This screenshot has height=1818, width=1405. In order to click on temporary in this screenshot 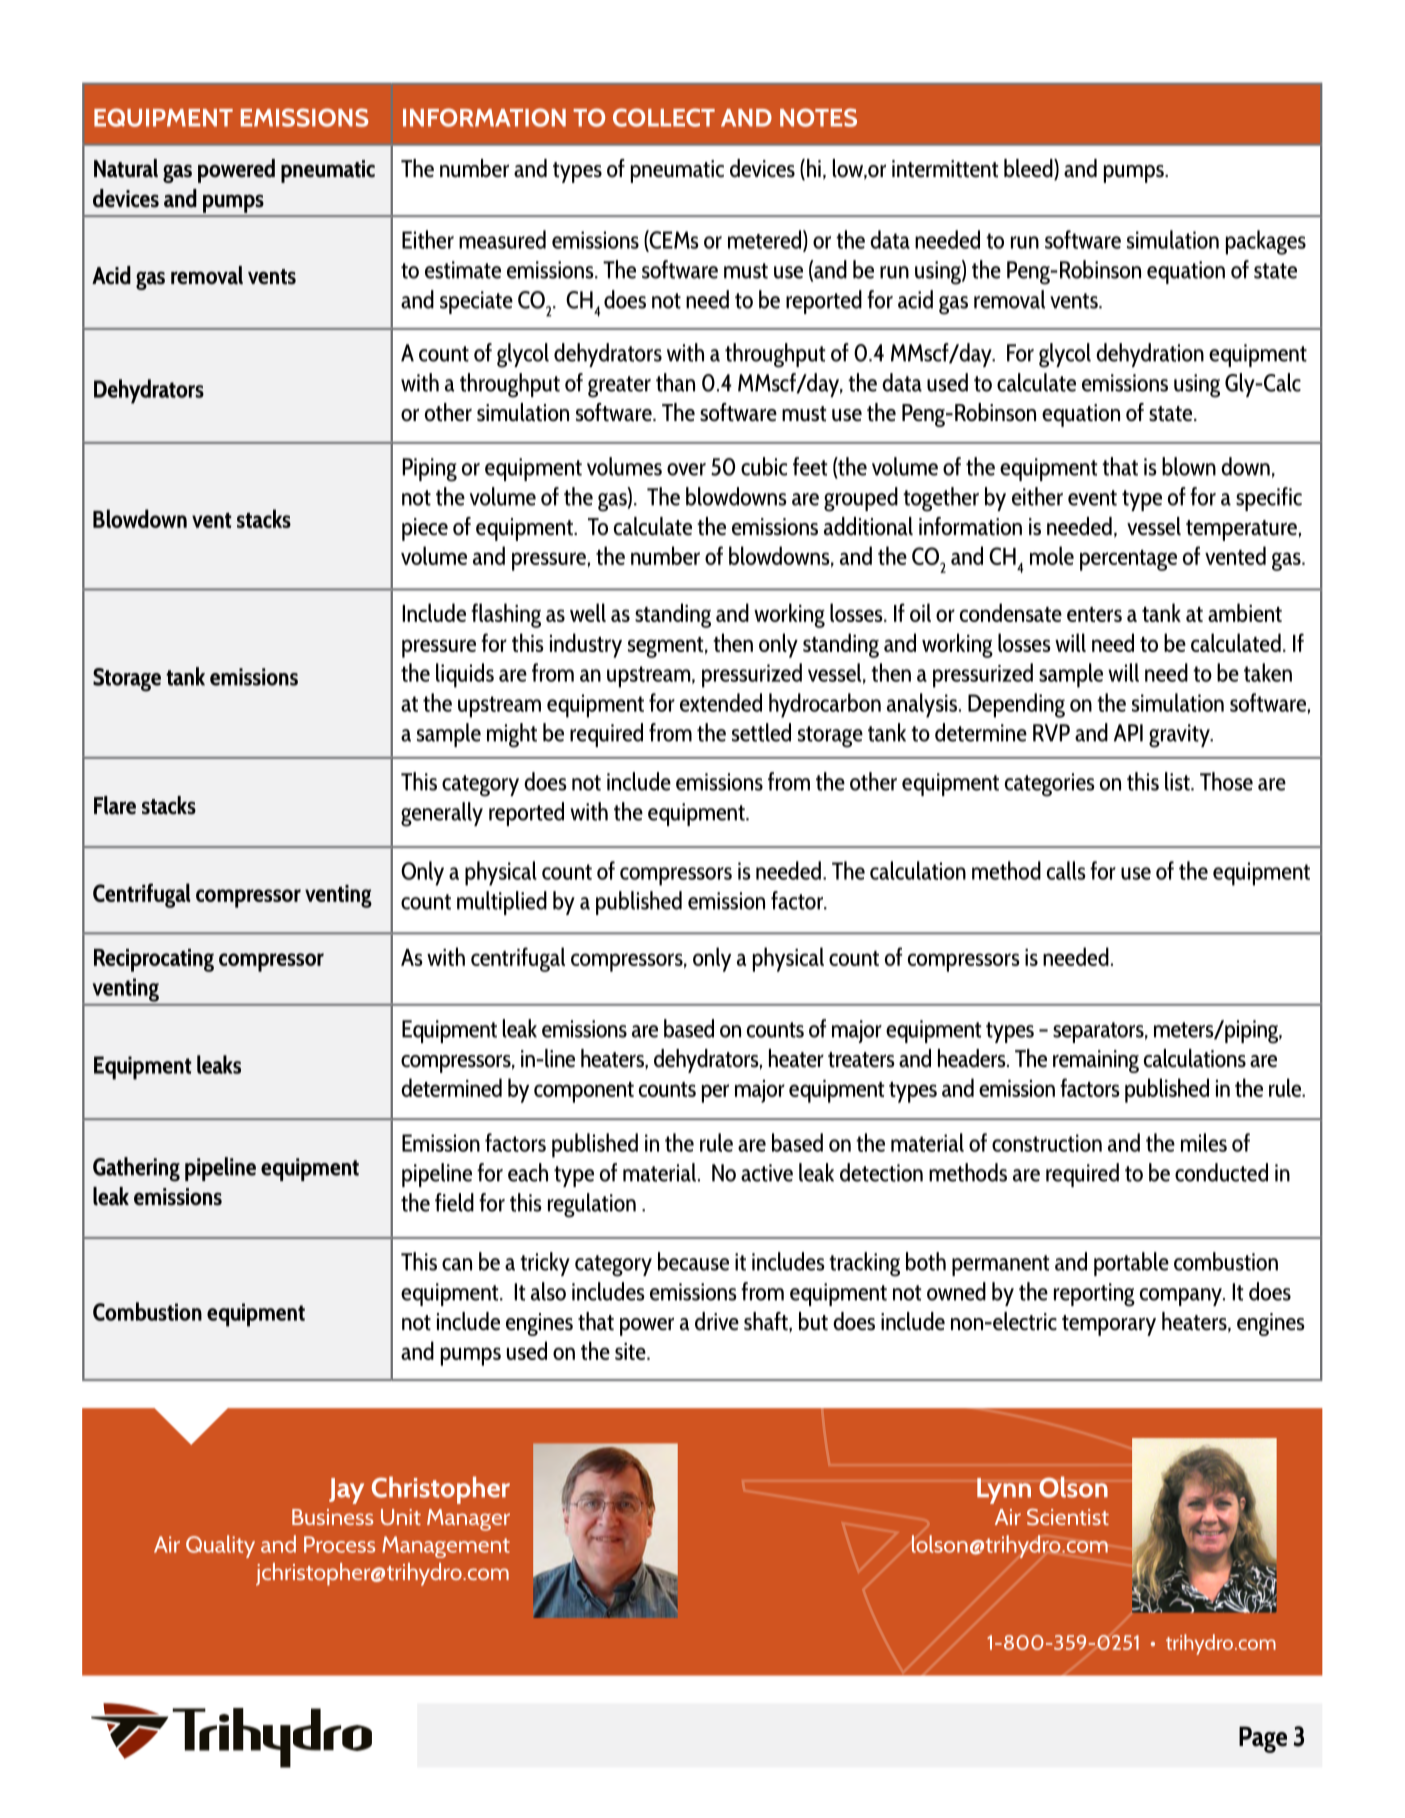, I will do `click(1109, 1325)`.
